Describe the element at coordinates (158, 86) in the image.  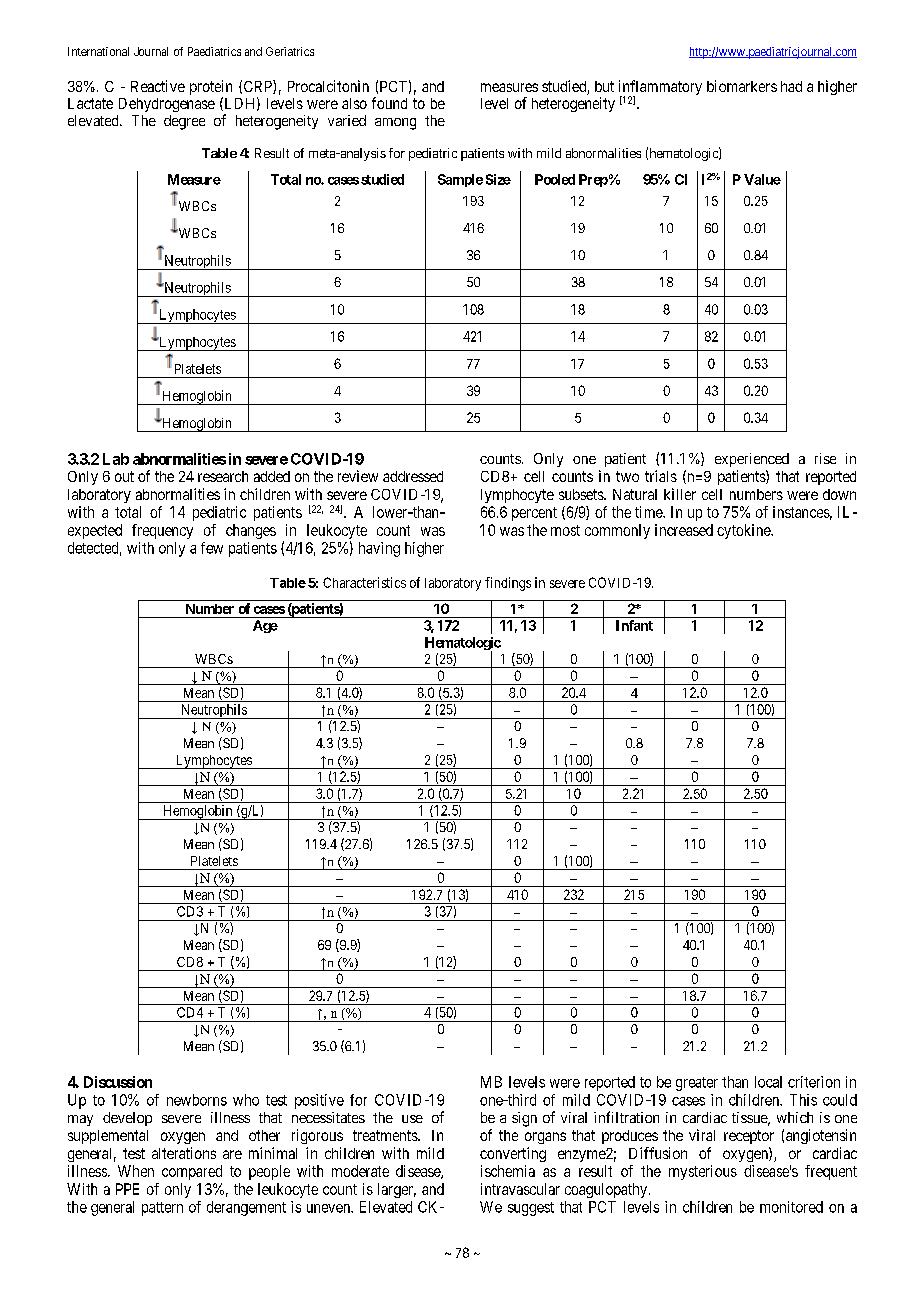
I see `Reactive` at that location.
